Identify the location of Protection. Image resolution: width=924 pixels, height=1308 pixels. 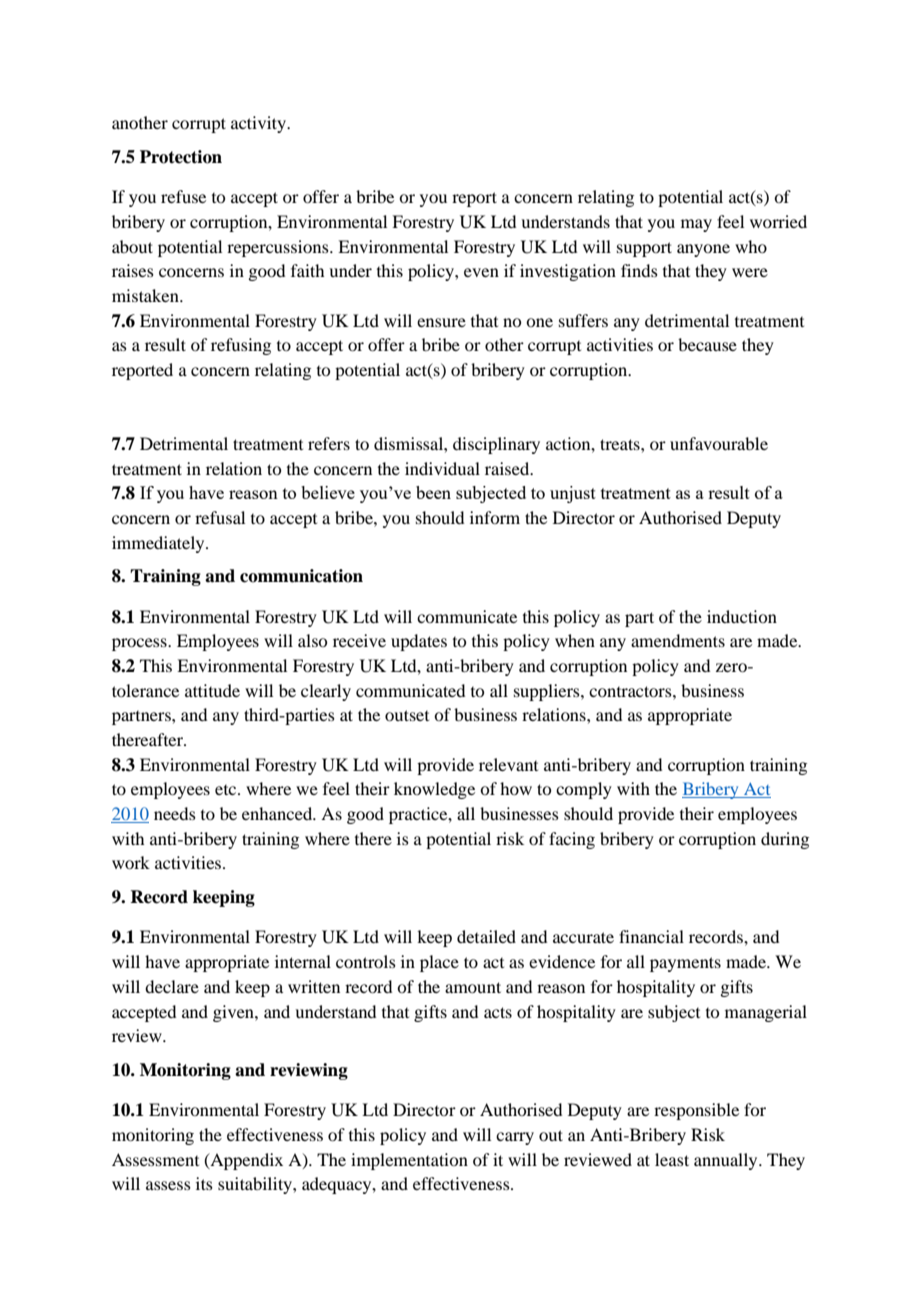
(181, 157).
